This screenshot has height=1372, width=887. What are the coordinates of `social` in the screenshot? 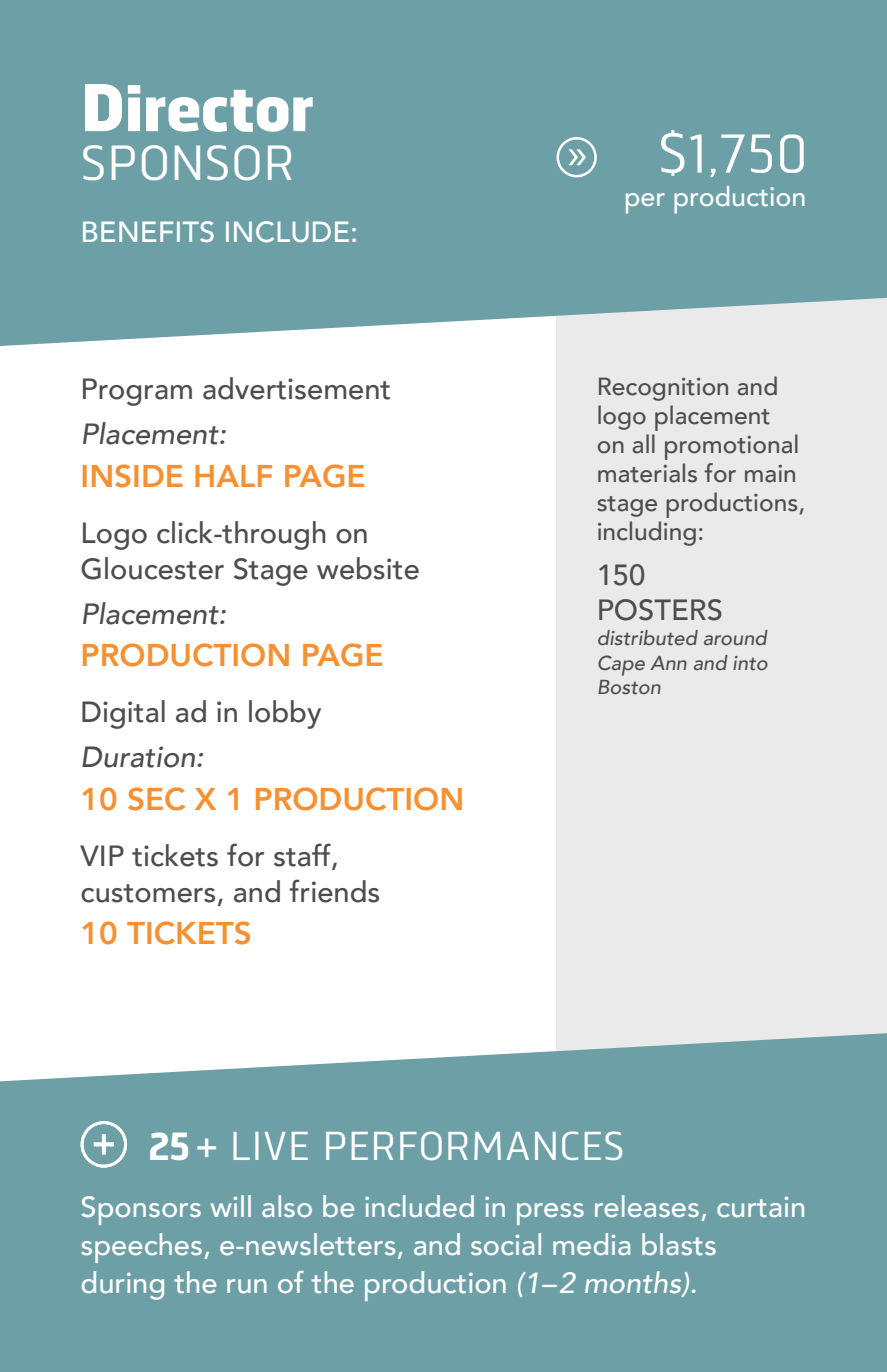 It's located at (506, 1244).
